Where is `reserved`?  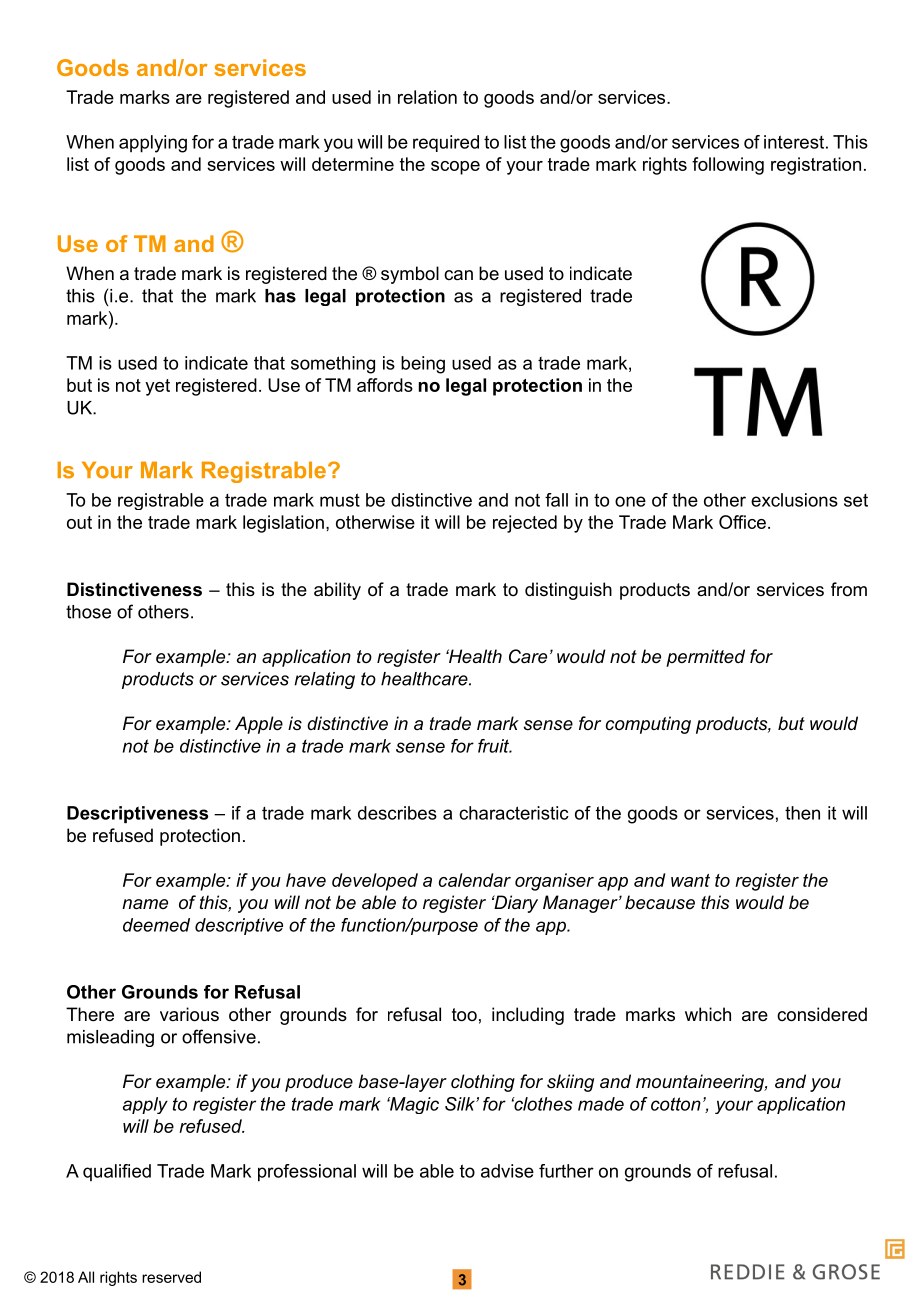 reserved is located at coordinates (171, 1277).
